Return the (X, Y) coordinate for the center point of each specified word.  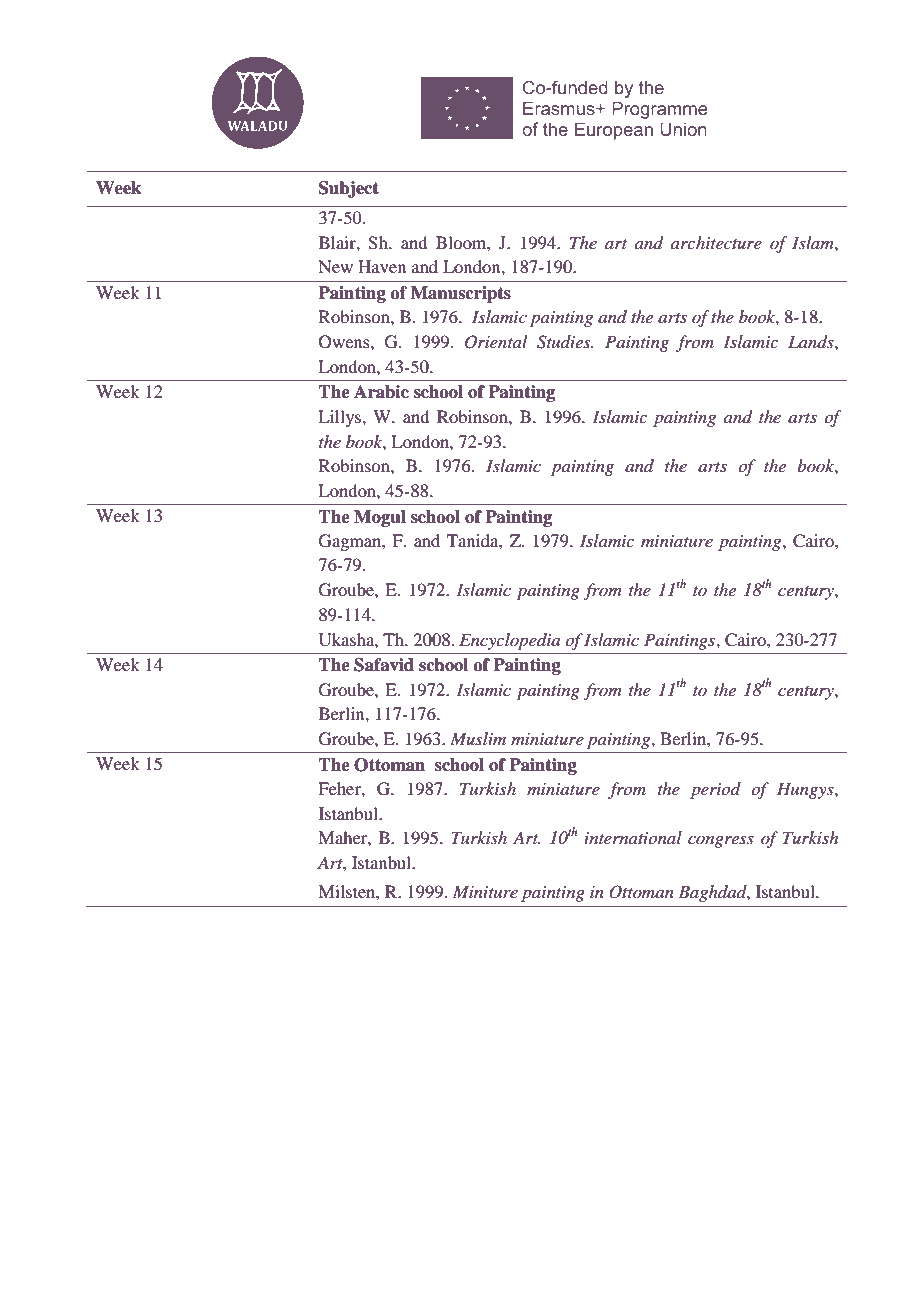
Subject (349, 189)
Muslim (478, 738)
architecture (716, 242)
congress (721, 841)
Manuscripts (461, 294)
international (633, 837)
